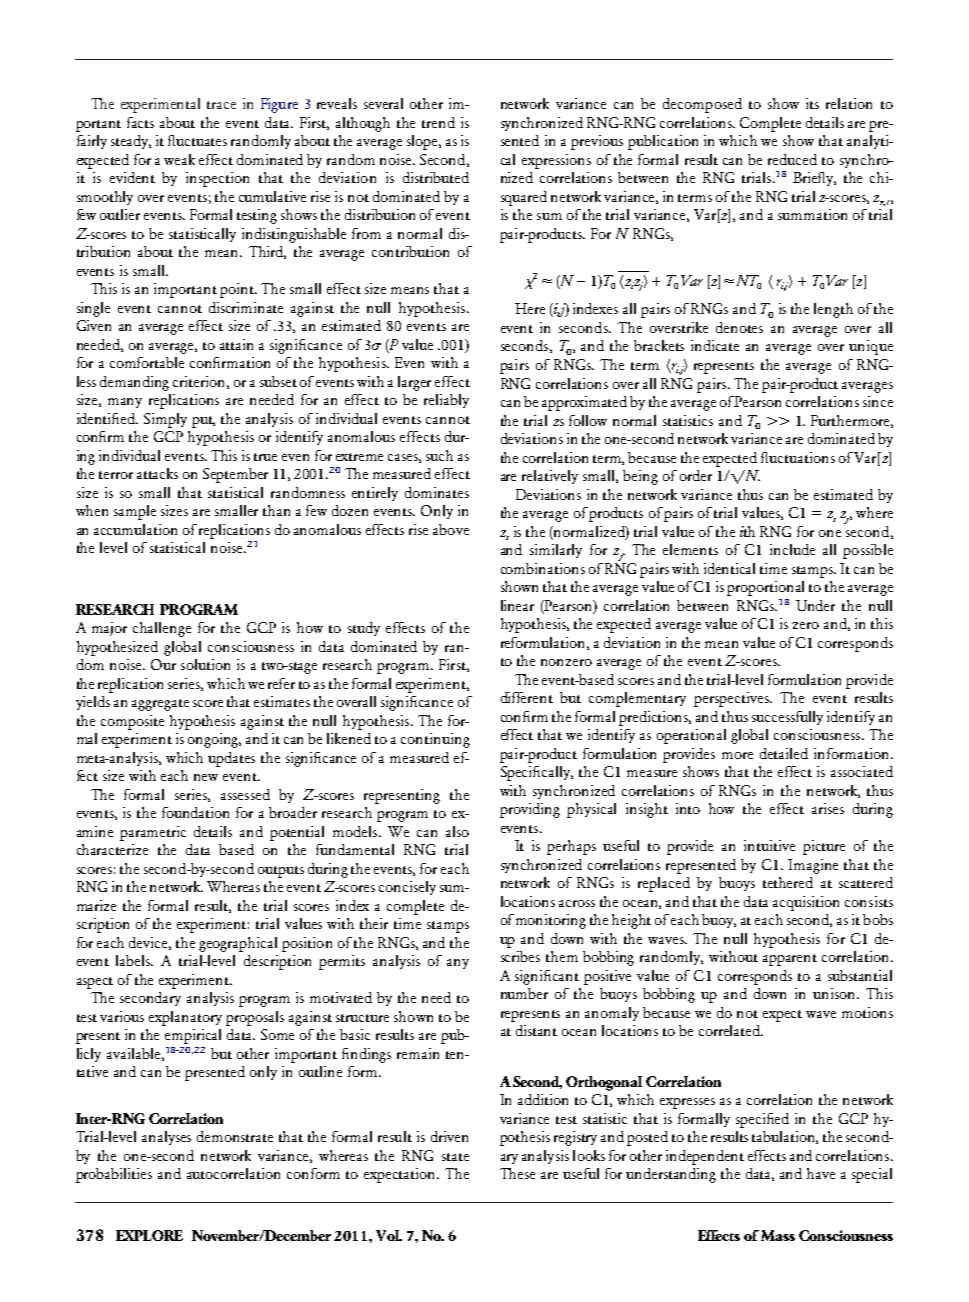 This screenshot has width=969, height=1302. Describe the element at coordinates (149, 1235) in the screenshot. I see `EXPLORE` at that location.
